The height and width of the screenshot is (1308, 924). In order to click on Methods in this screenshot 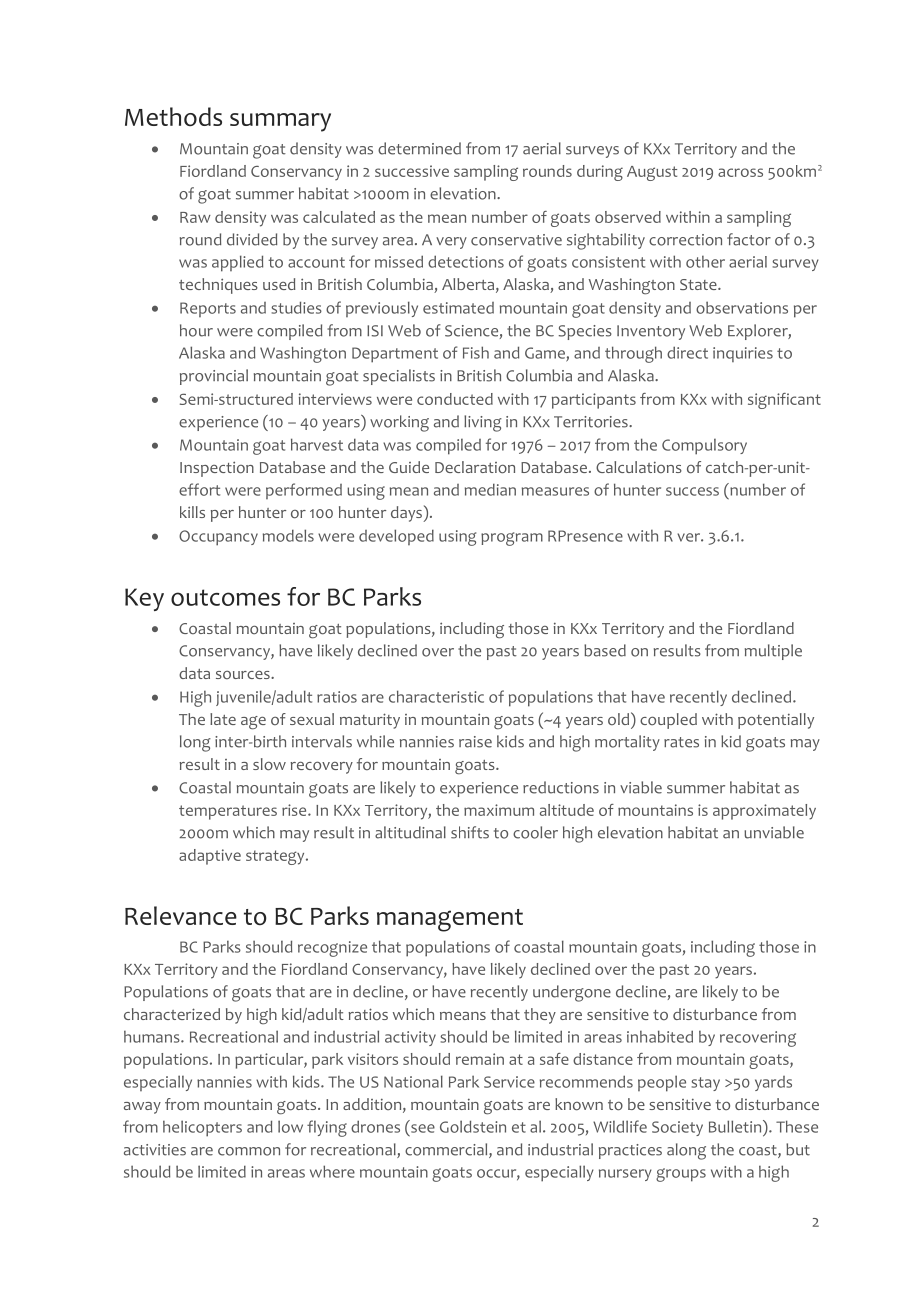, I will do `click(173, 116)`.
